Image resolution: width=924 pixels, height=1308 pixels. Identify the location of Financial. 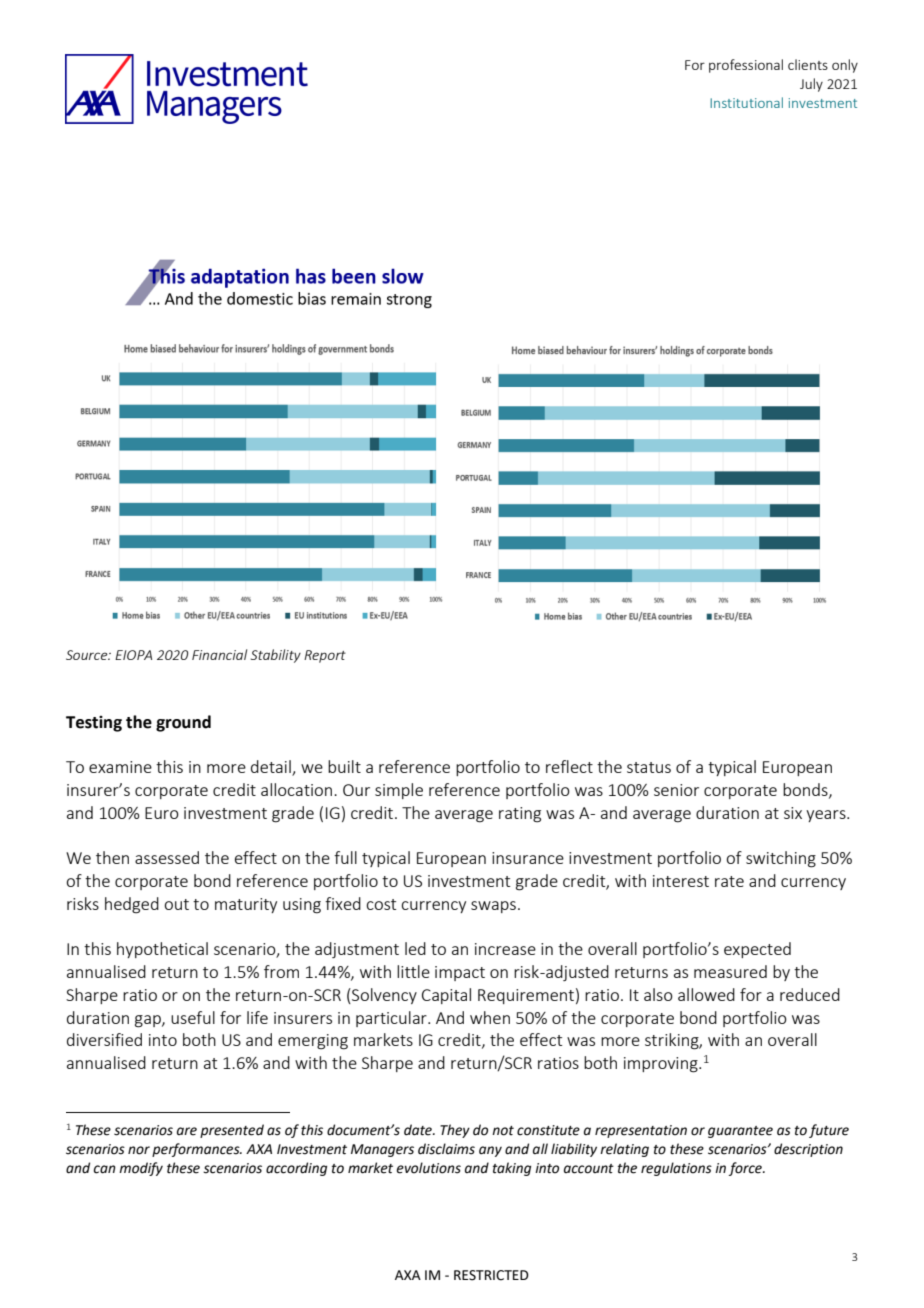
(219, 654).
